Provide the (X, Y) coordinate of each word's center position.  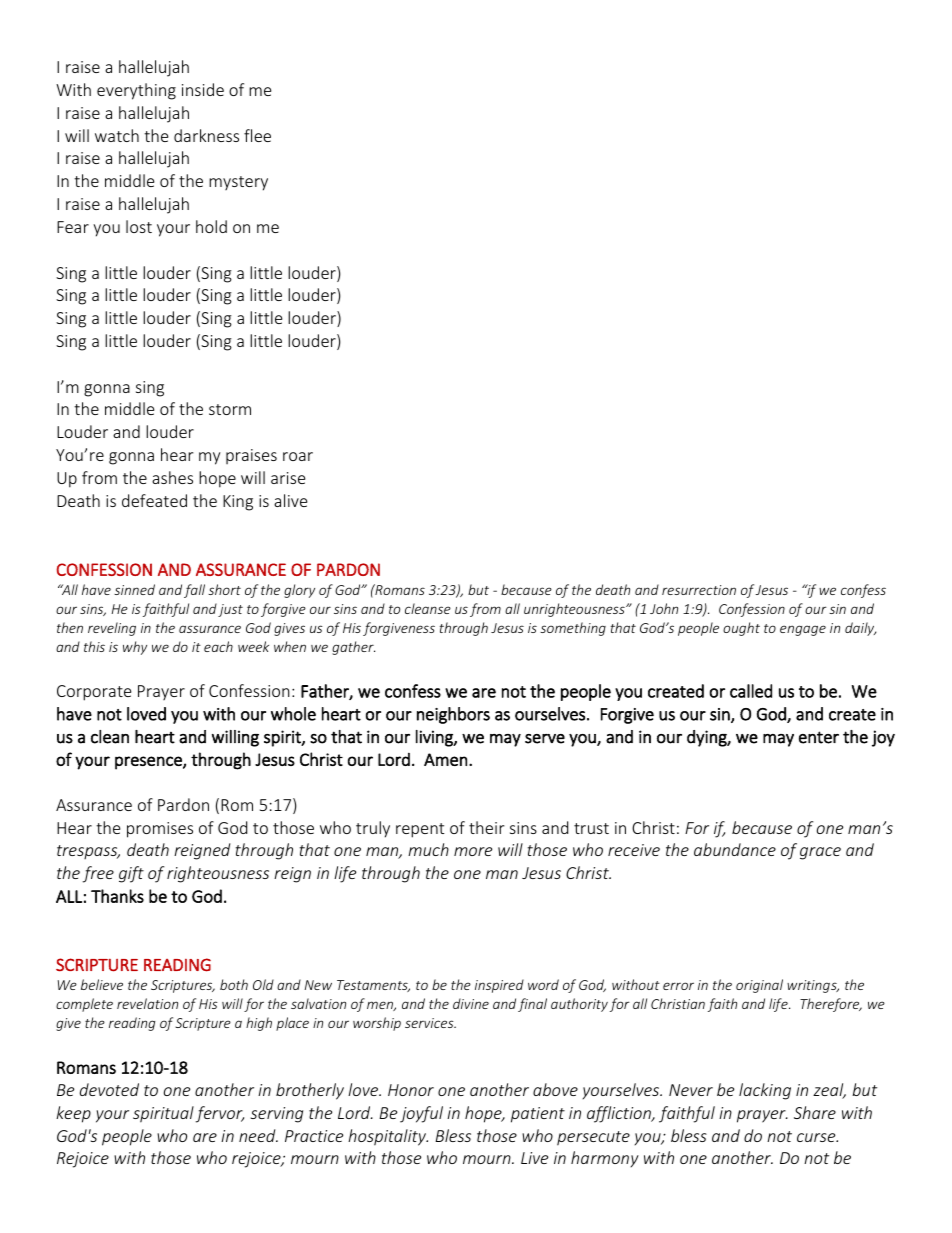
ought (741, 629)
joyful (421, 1114)
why (135, 648)
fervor (220, 1114)
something (573, 629)
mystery (238, 183)
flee (257, 135)
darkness (206, 135)
